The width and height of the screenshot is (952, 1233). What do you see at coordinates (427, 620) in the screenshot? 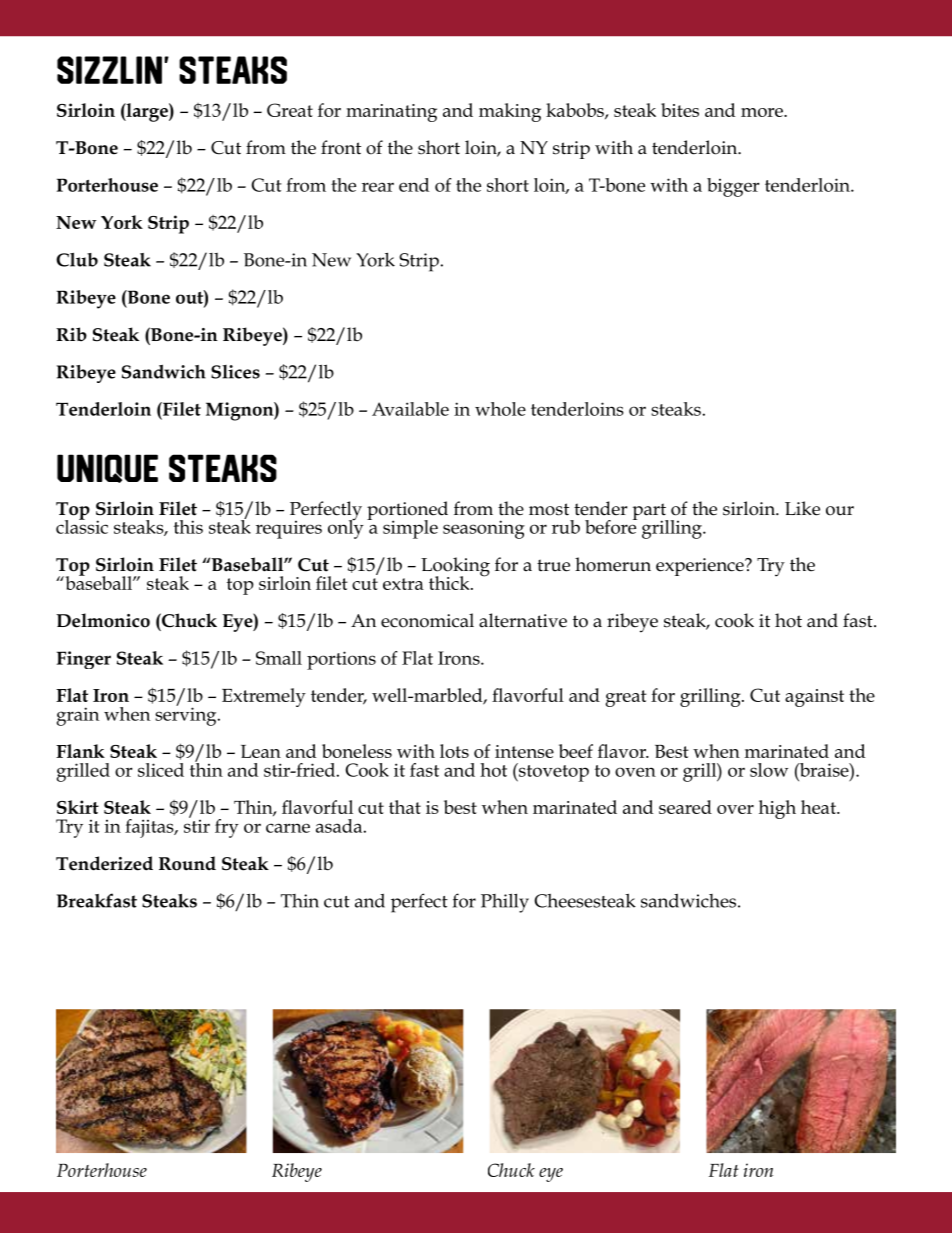
I see `economical` at bounding box center [427, 620].
